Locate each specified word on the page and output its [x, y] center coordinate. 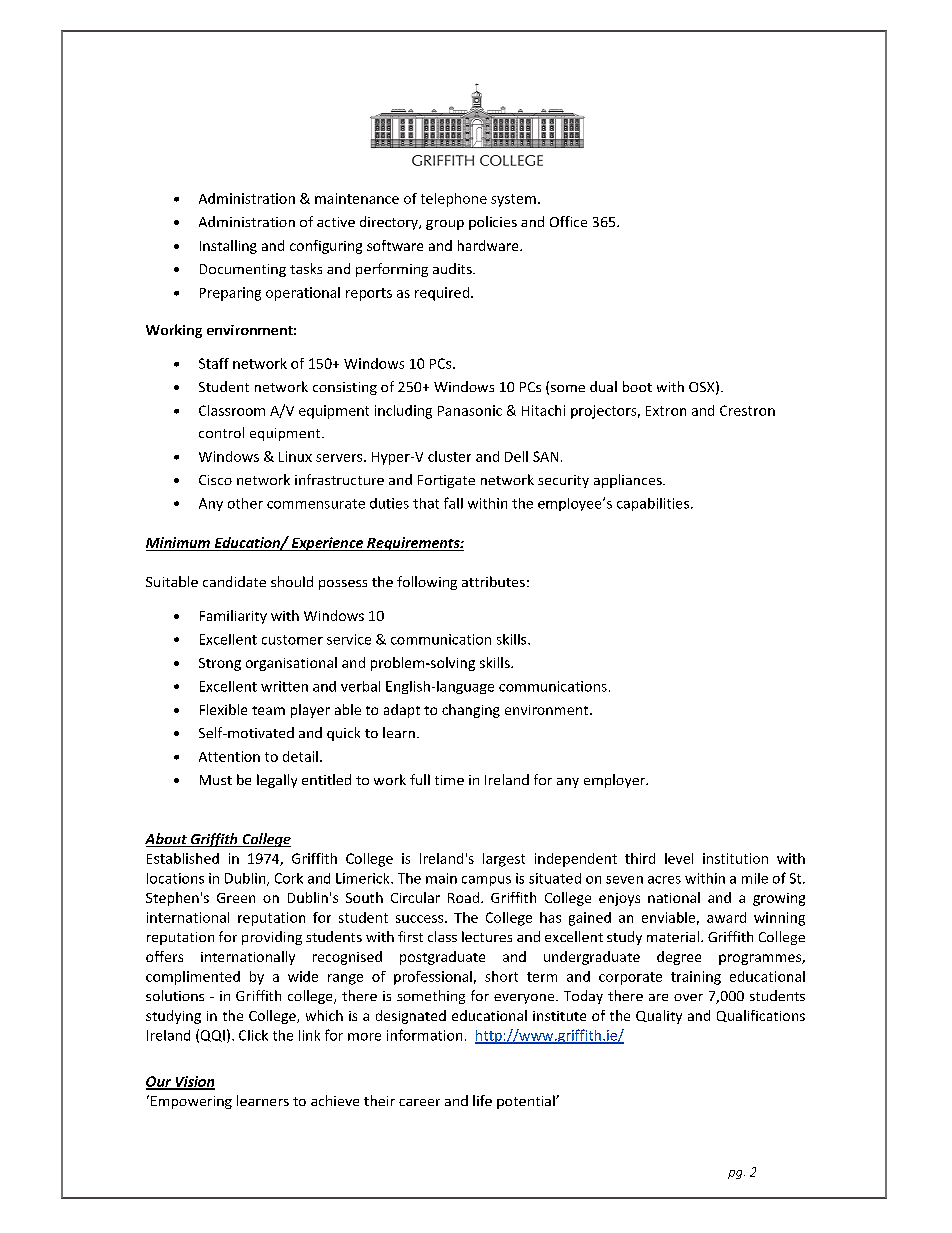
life [482, 1100]
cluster [449, 456]
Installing [228, 247]
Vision [194, 1082]
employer [616, 781]
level [679, 858]
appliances [629, 481]
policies [493, 223]
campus [486, 881]
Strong [220, 664]
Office [568, 221]
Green [236, 898]
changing [471, 711]
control [221, 432]
